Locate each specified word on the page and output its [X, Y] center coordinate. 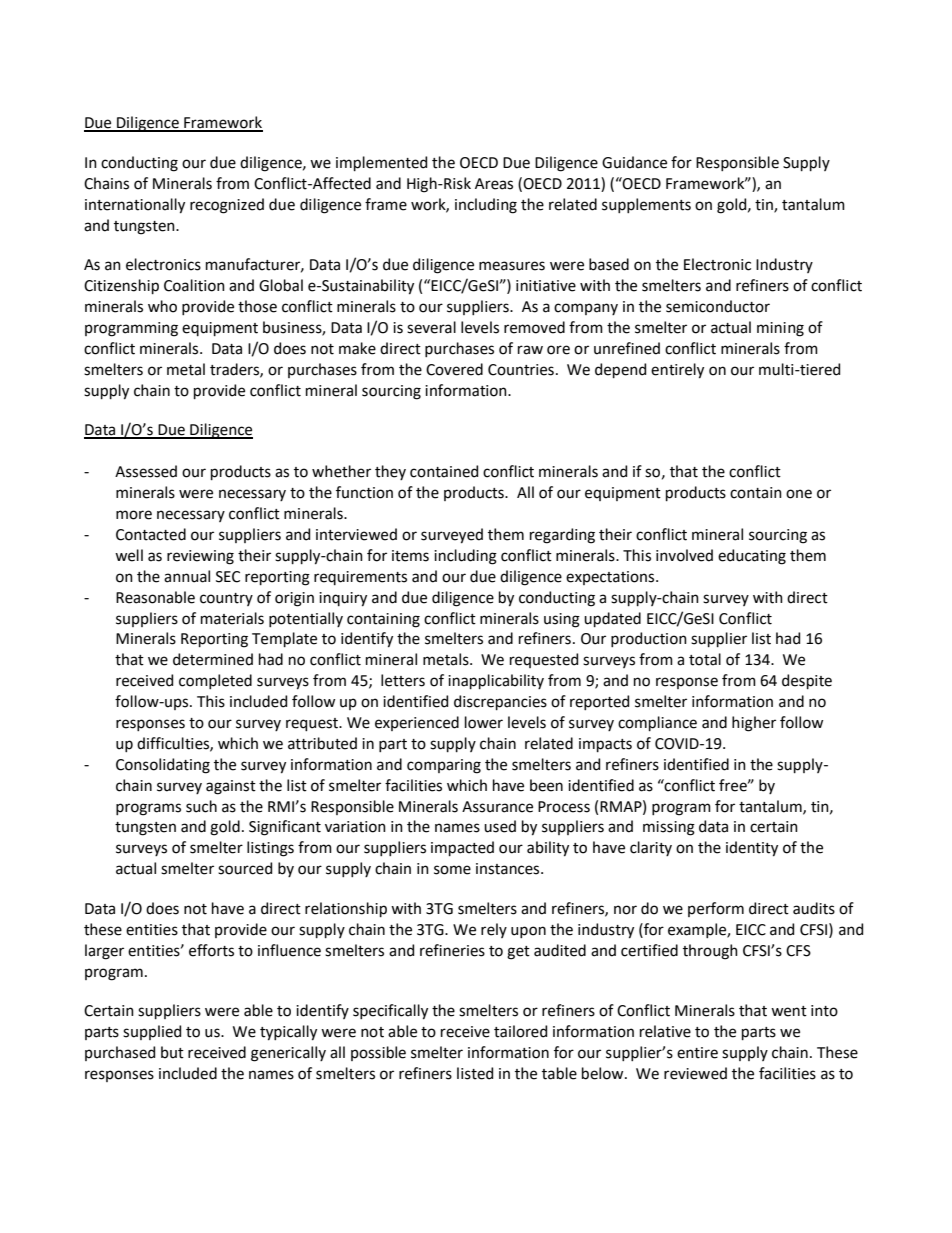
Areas [494, 184]
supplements [646, 205]
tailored [520, 1031]
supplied [152, 1032]
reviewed [695, 1073]
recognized [227, 206]
